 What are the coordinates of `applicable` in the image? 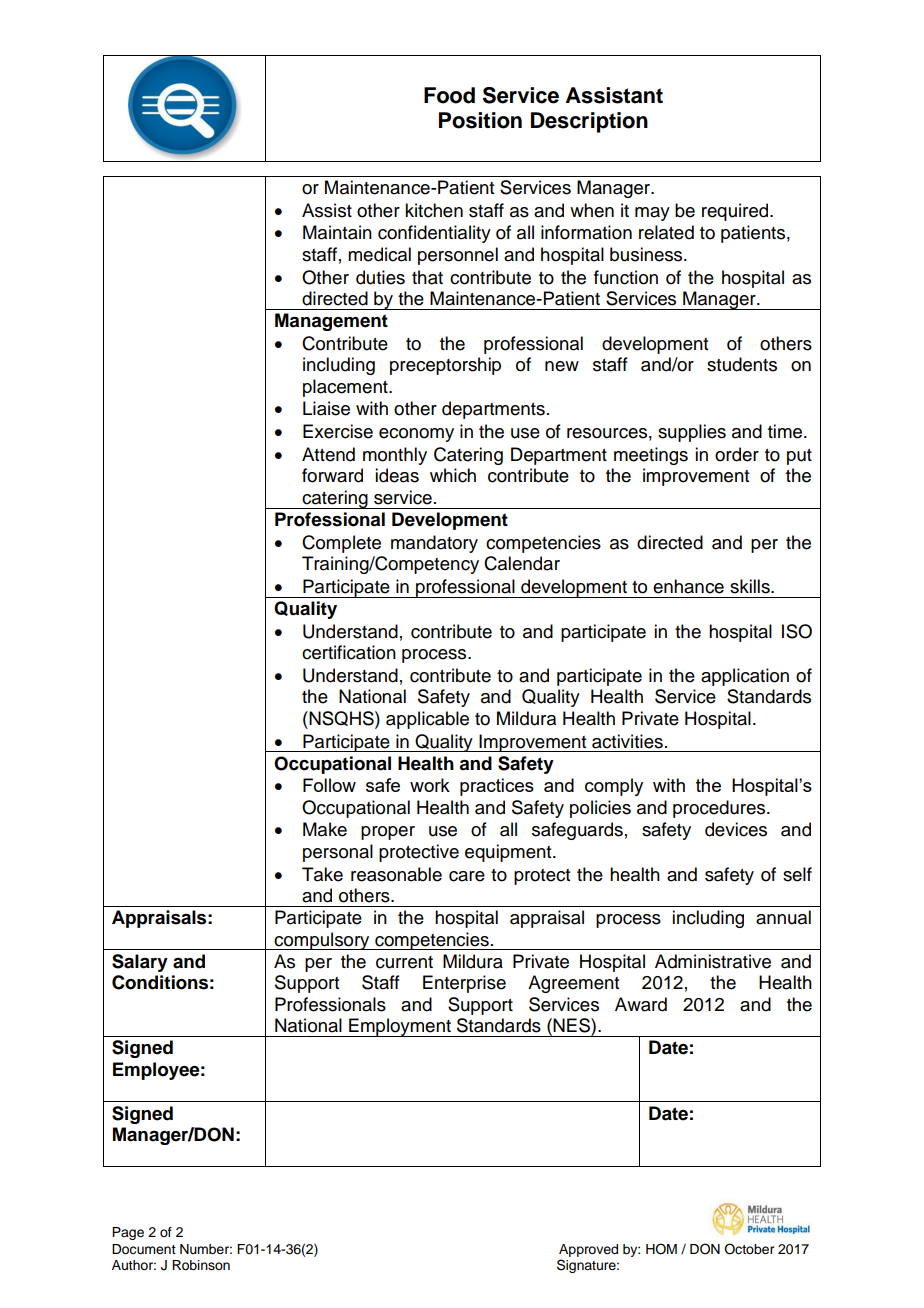 It's located at (427, 720).
